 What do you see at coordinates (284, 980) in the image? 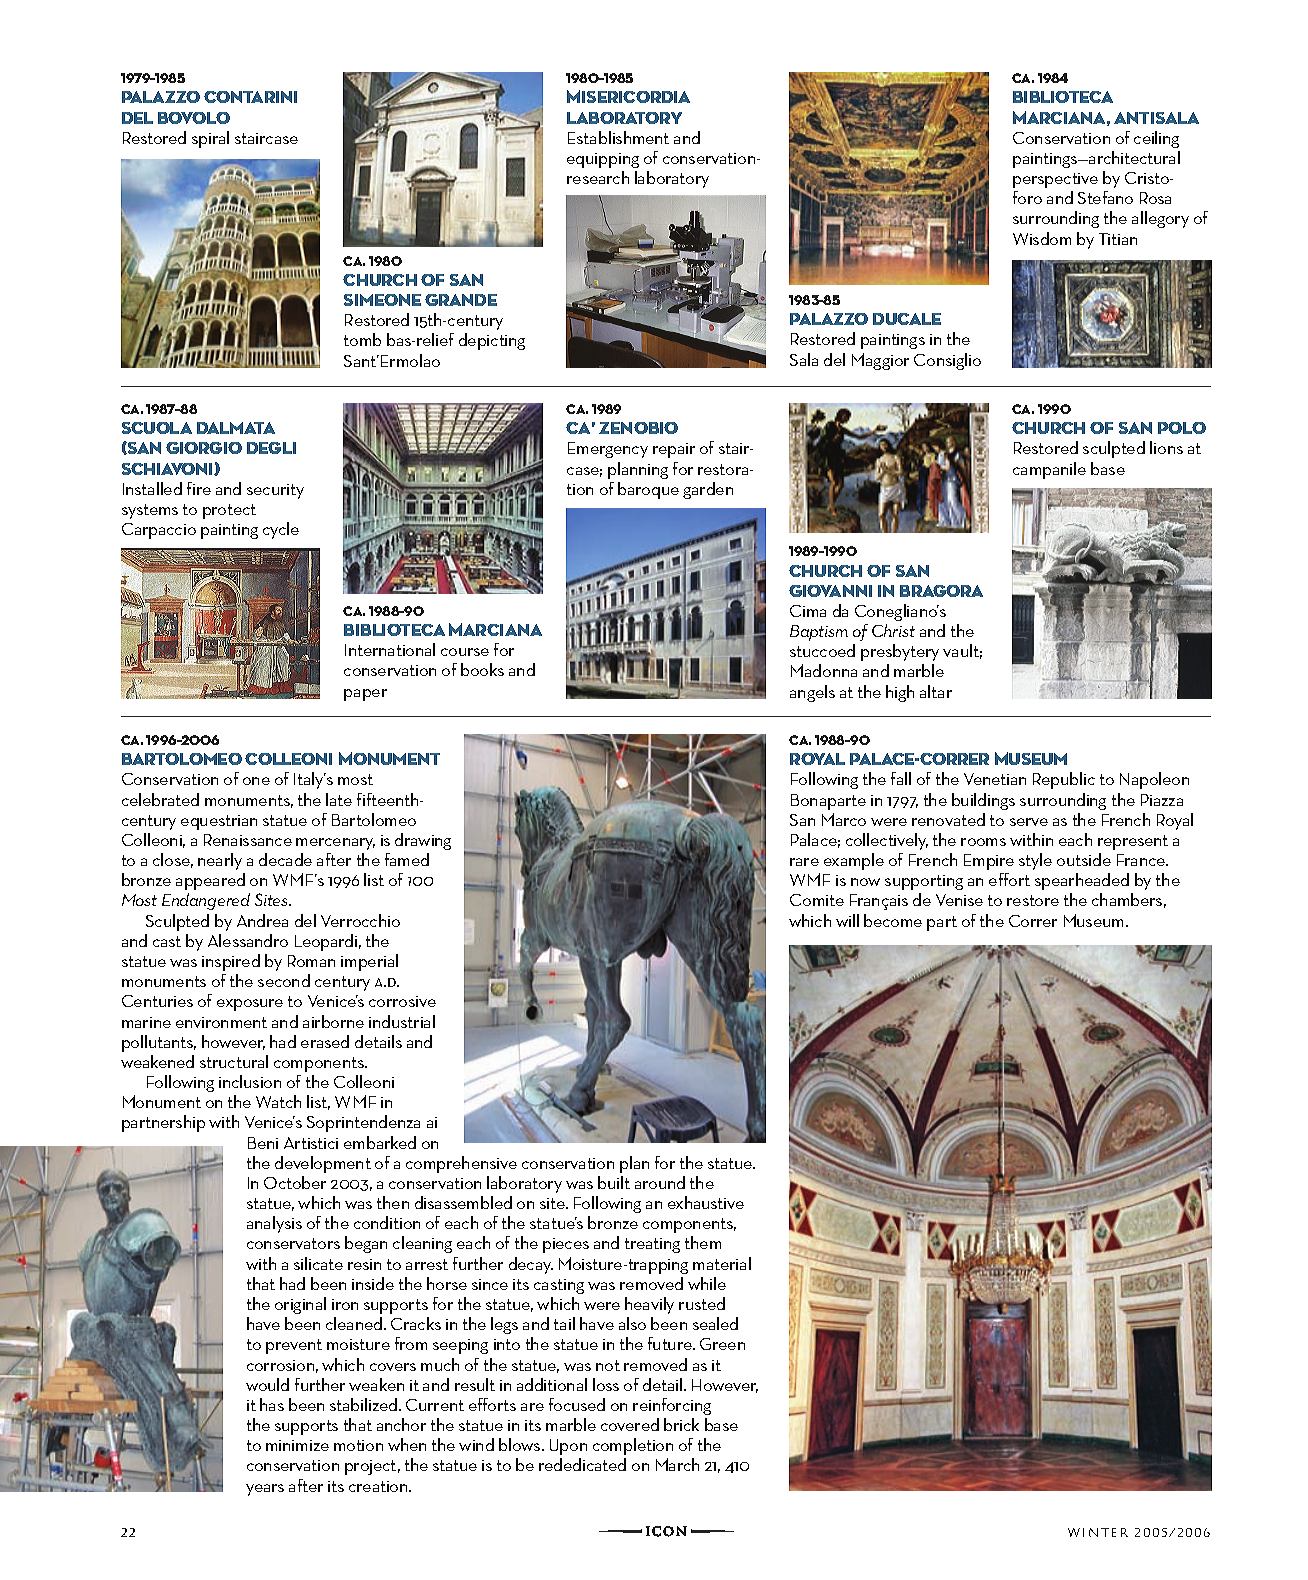
I see `second` at bounding box center [284, 980].
